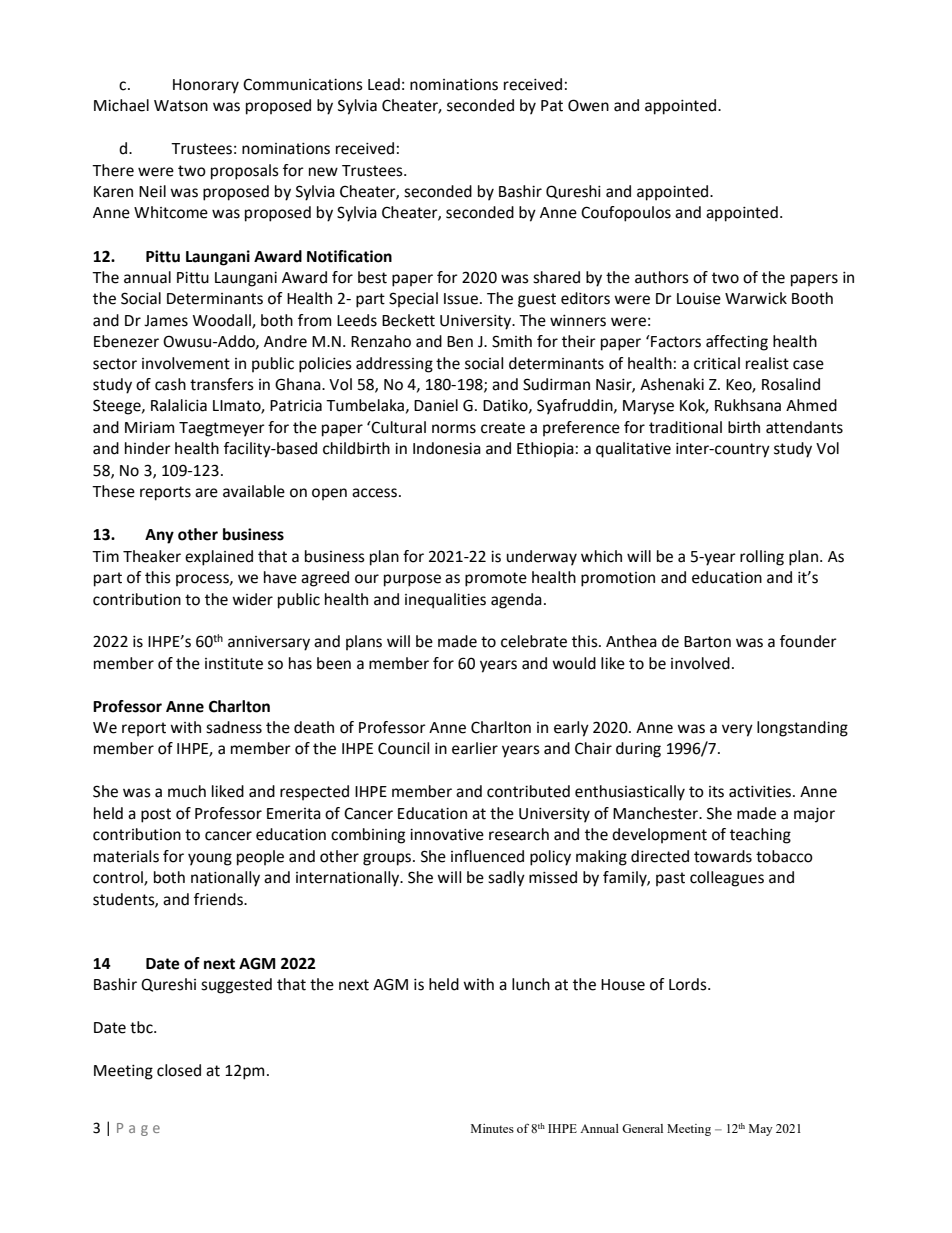 This document has height=1233, width=952. What do you see at coordinates (588, 105) in the document?
I see `Owen` at bounding box center [588, 105].
